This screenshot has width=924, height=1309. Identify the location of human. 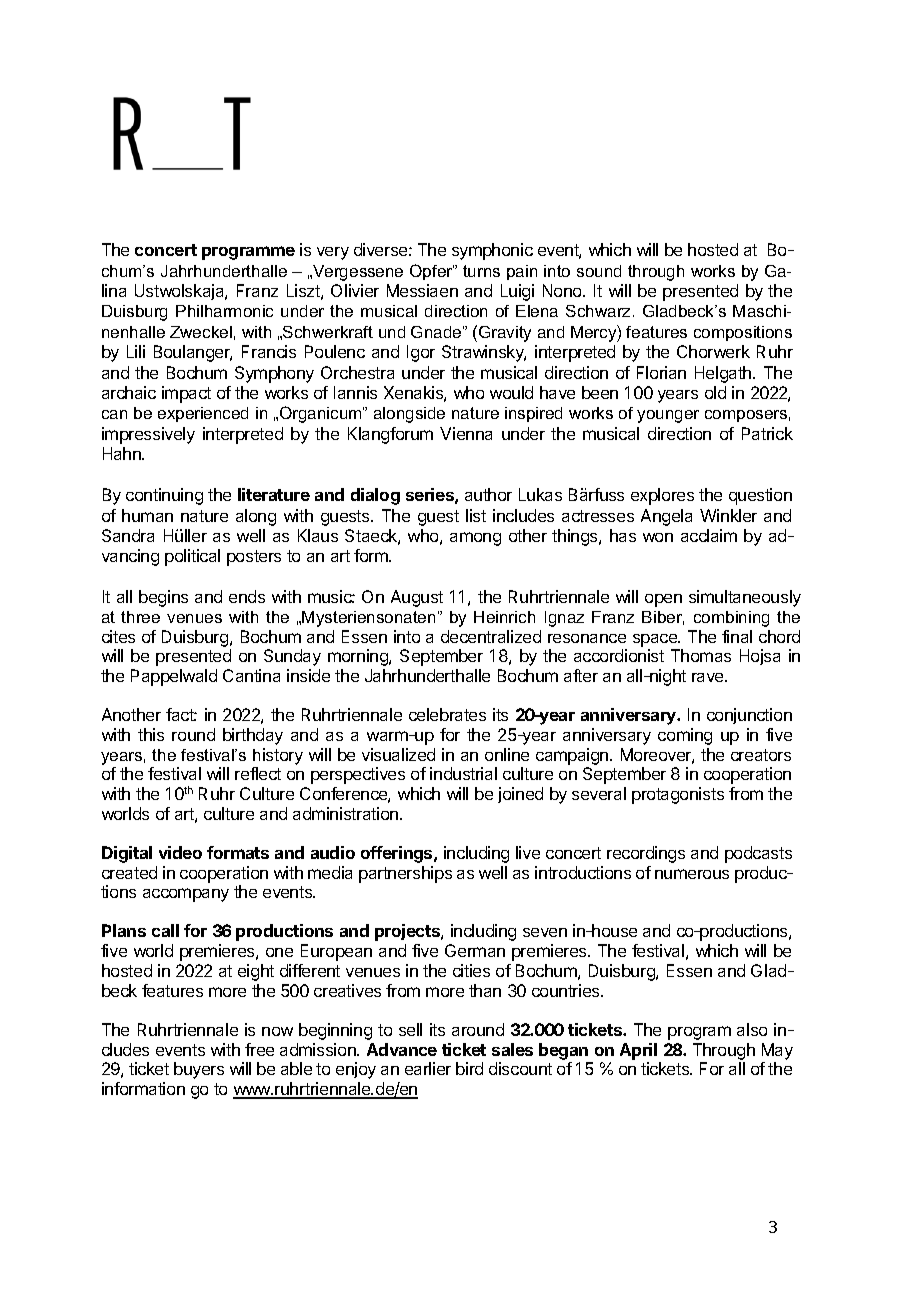
(147, 515).
